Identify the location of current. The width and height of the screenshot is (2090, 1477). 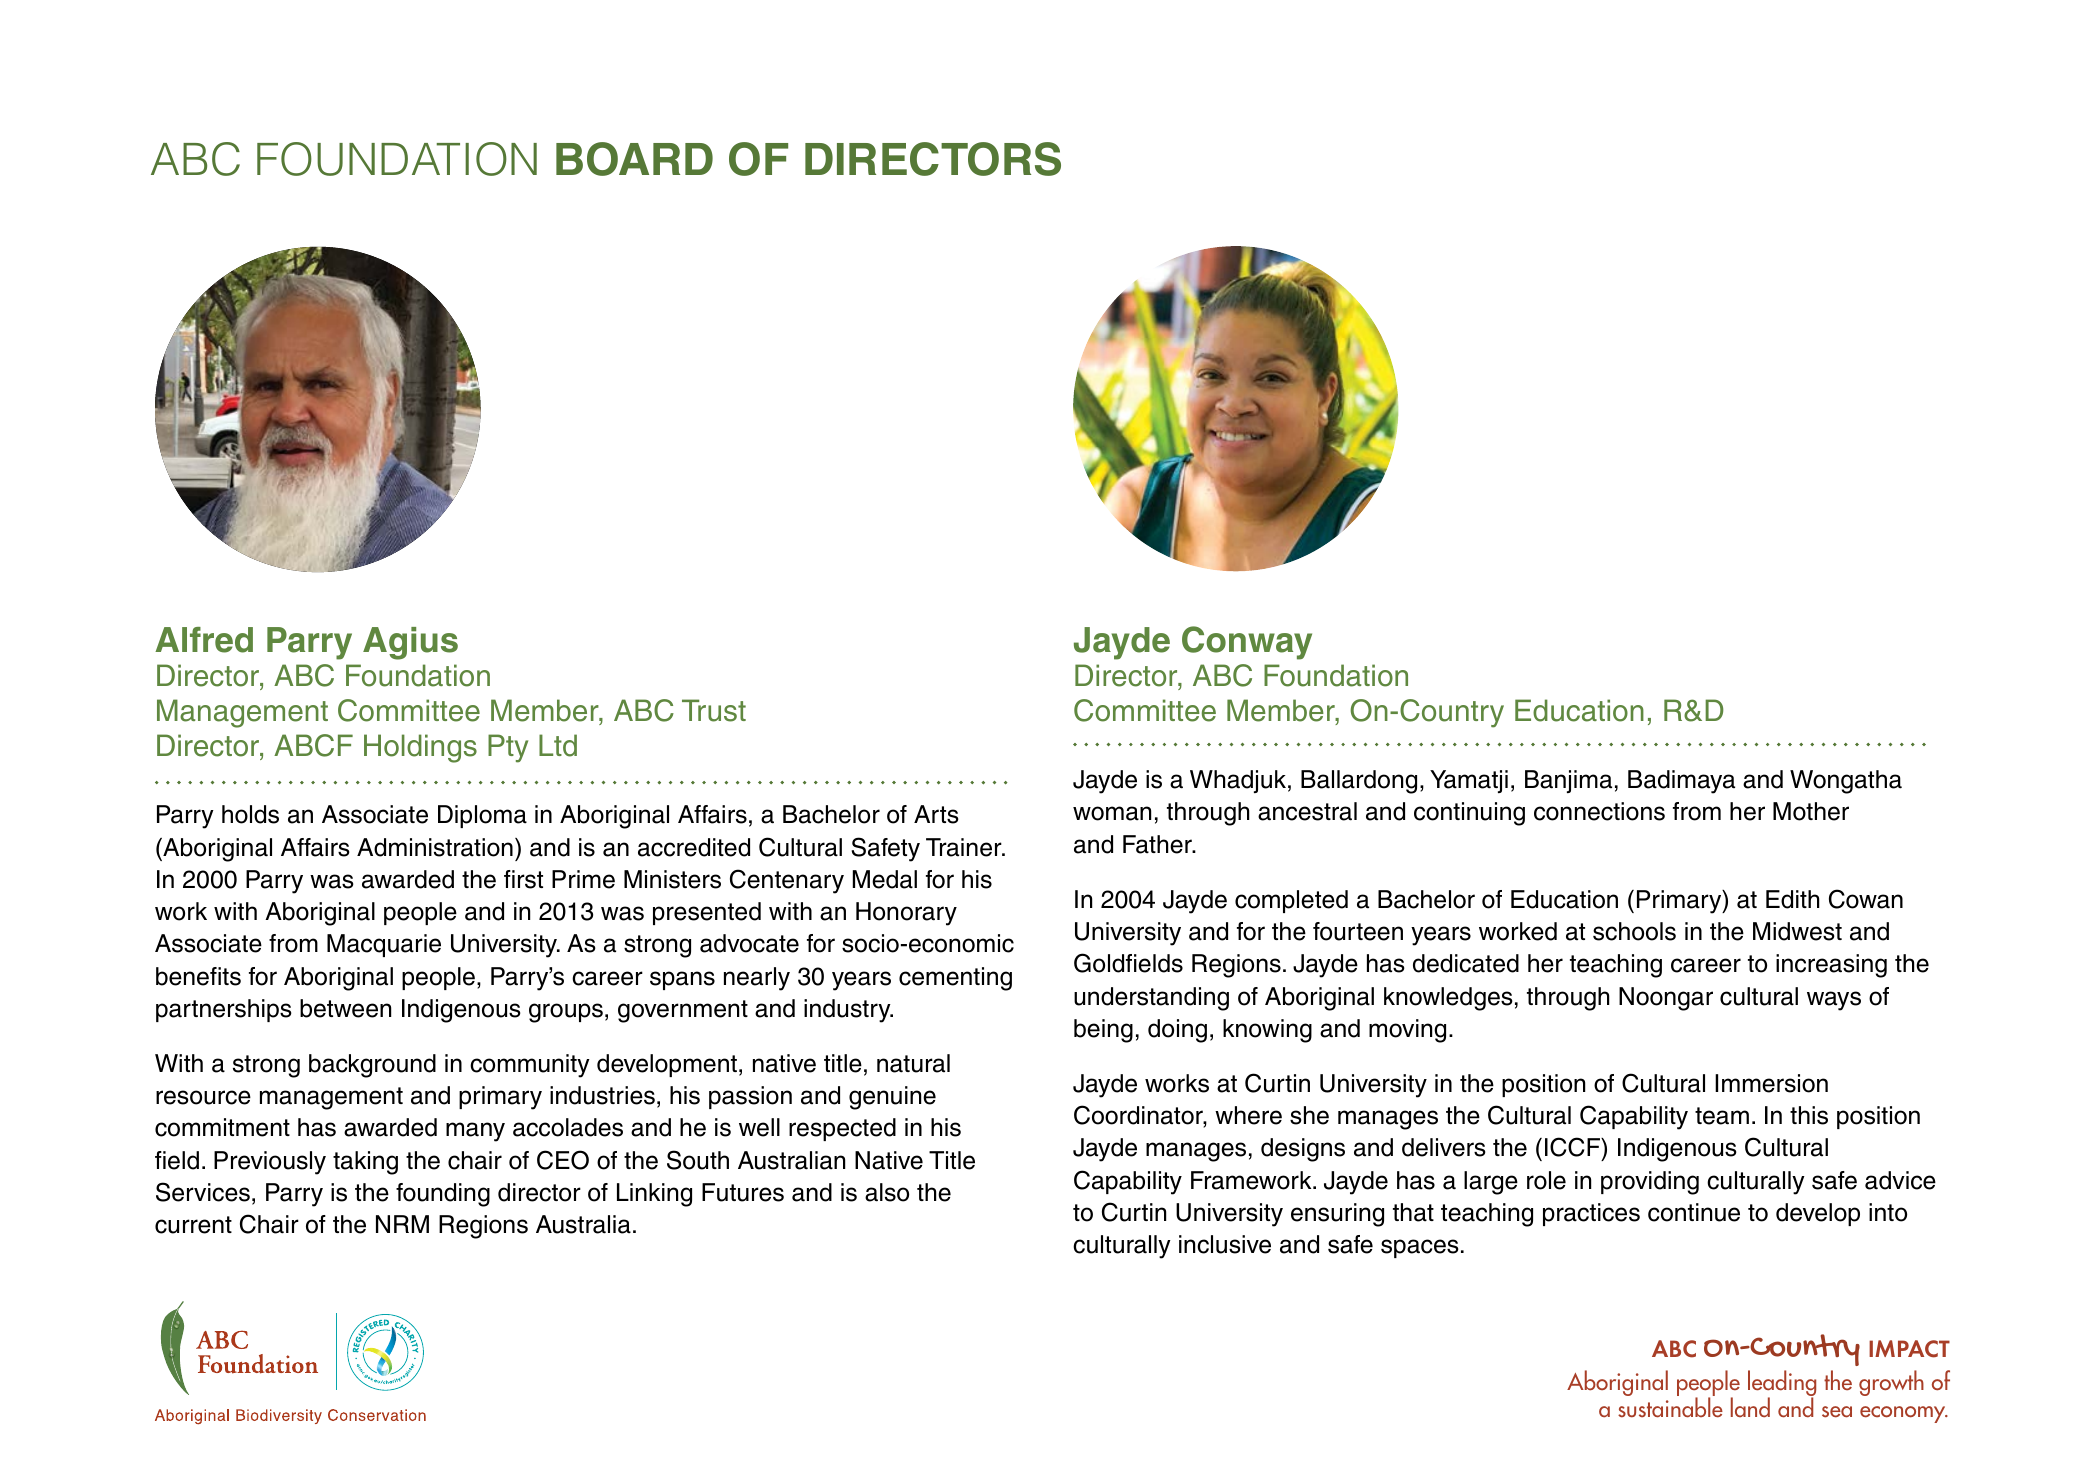
(193, 1225).
